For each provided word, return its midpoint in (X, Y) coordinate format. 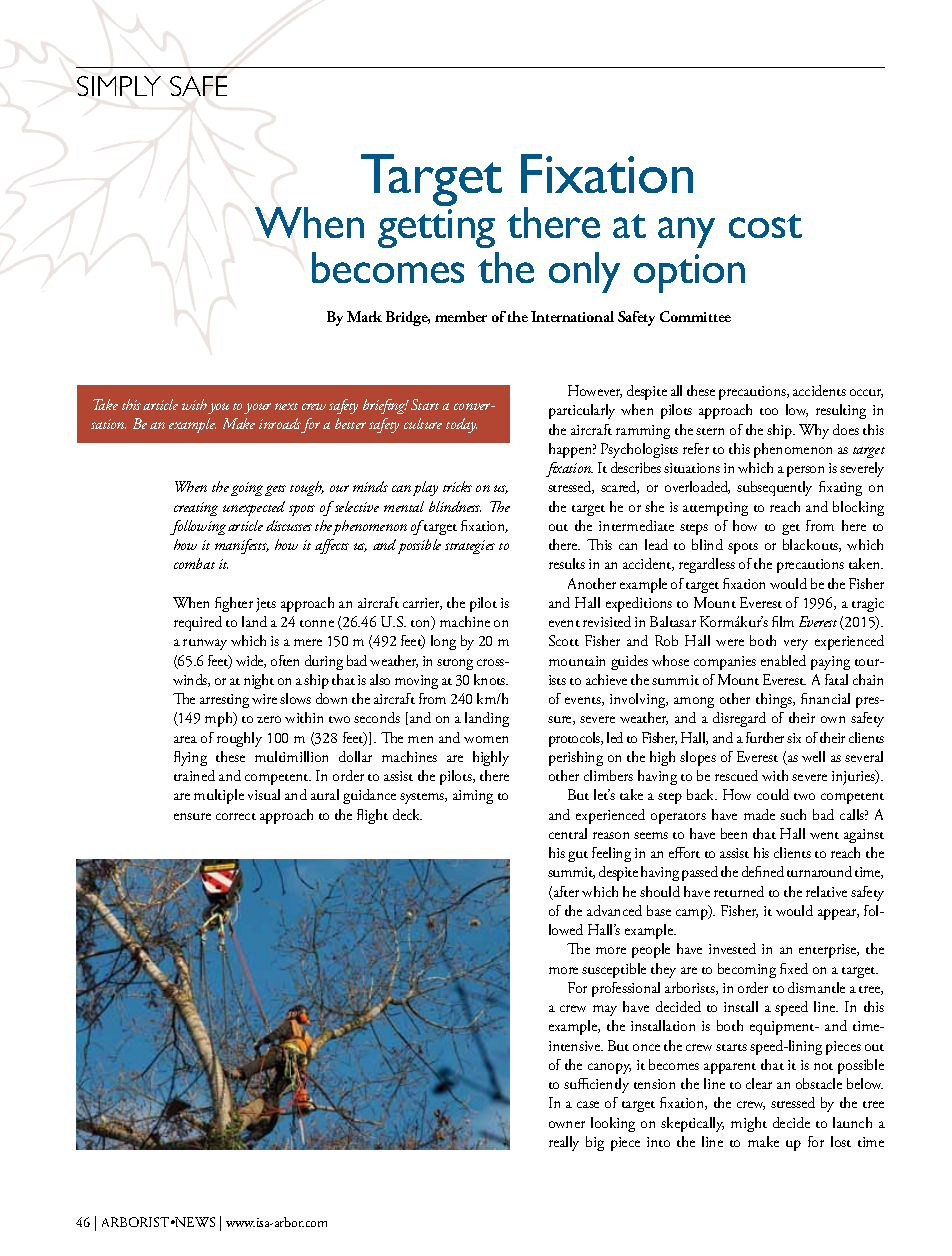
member (461, 316)
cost (765, 226)
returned (739, 891)
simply (119, 86)
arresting (224, 701)
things (775, 700)
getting (436, 228)
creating (196, 509)
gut (578, 856)
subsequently (774, 488)
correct (236, 816)
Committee (695, 316)
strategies (470, 547)
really (564, 1143)
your (257, 408)
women (486, 739)
